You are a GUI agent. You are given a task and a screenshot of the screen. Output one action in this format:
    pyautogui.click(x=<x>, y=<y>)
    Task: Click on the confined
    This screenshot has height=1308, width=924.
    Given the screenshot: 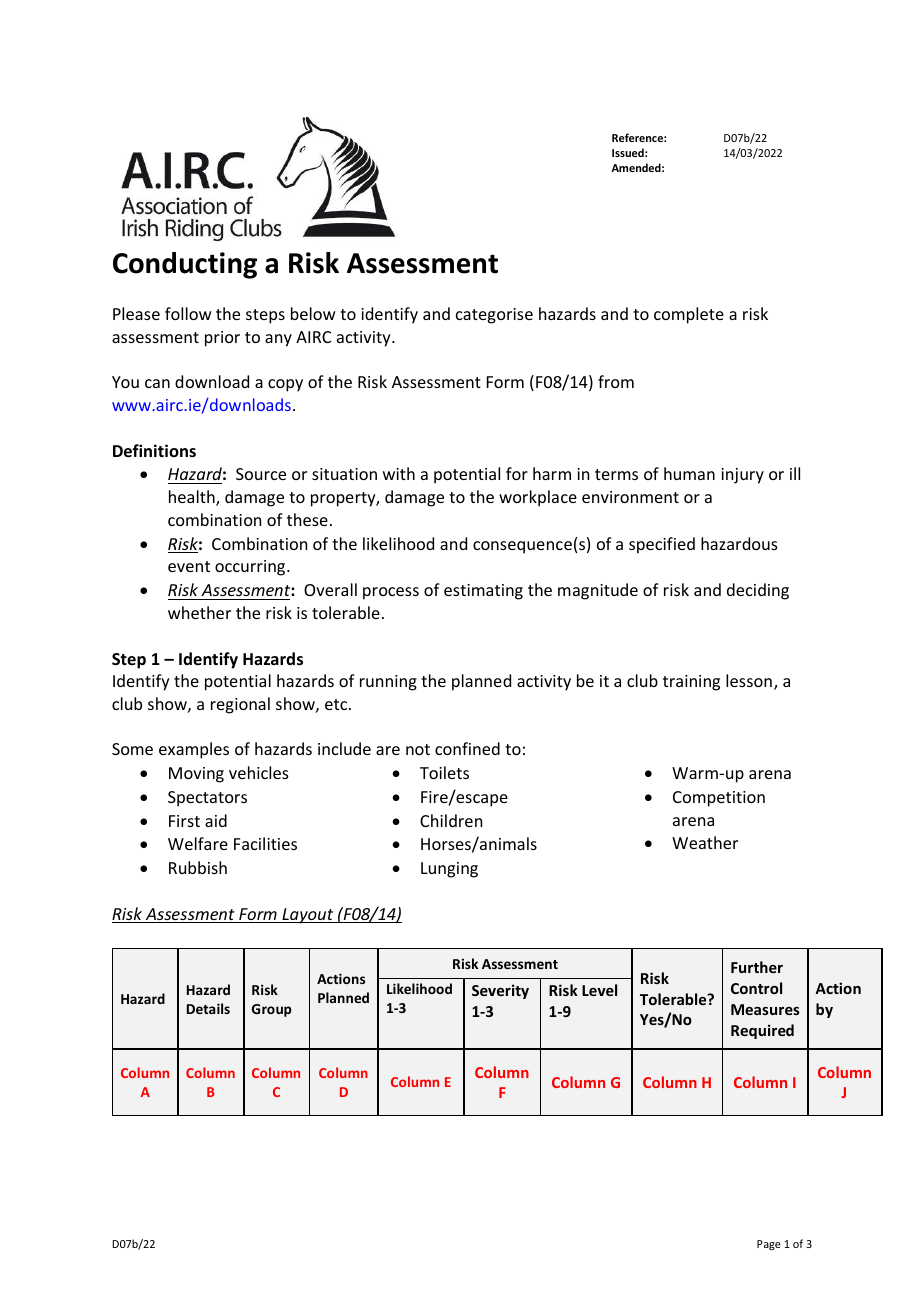 What is the action you would take?
    pyautogui.click(x=467, y=748)
